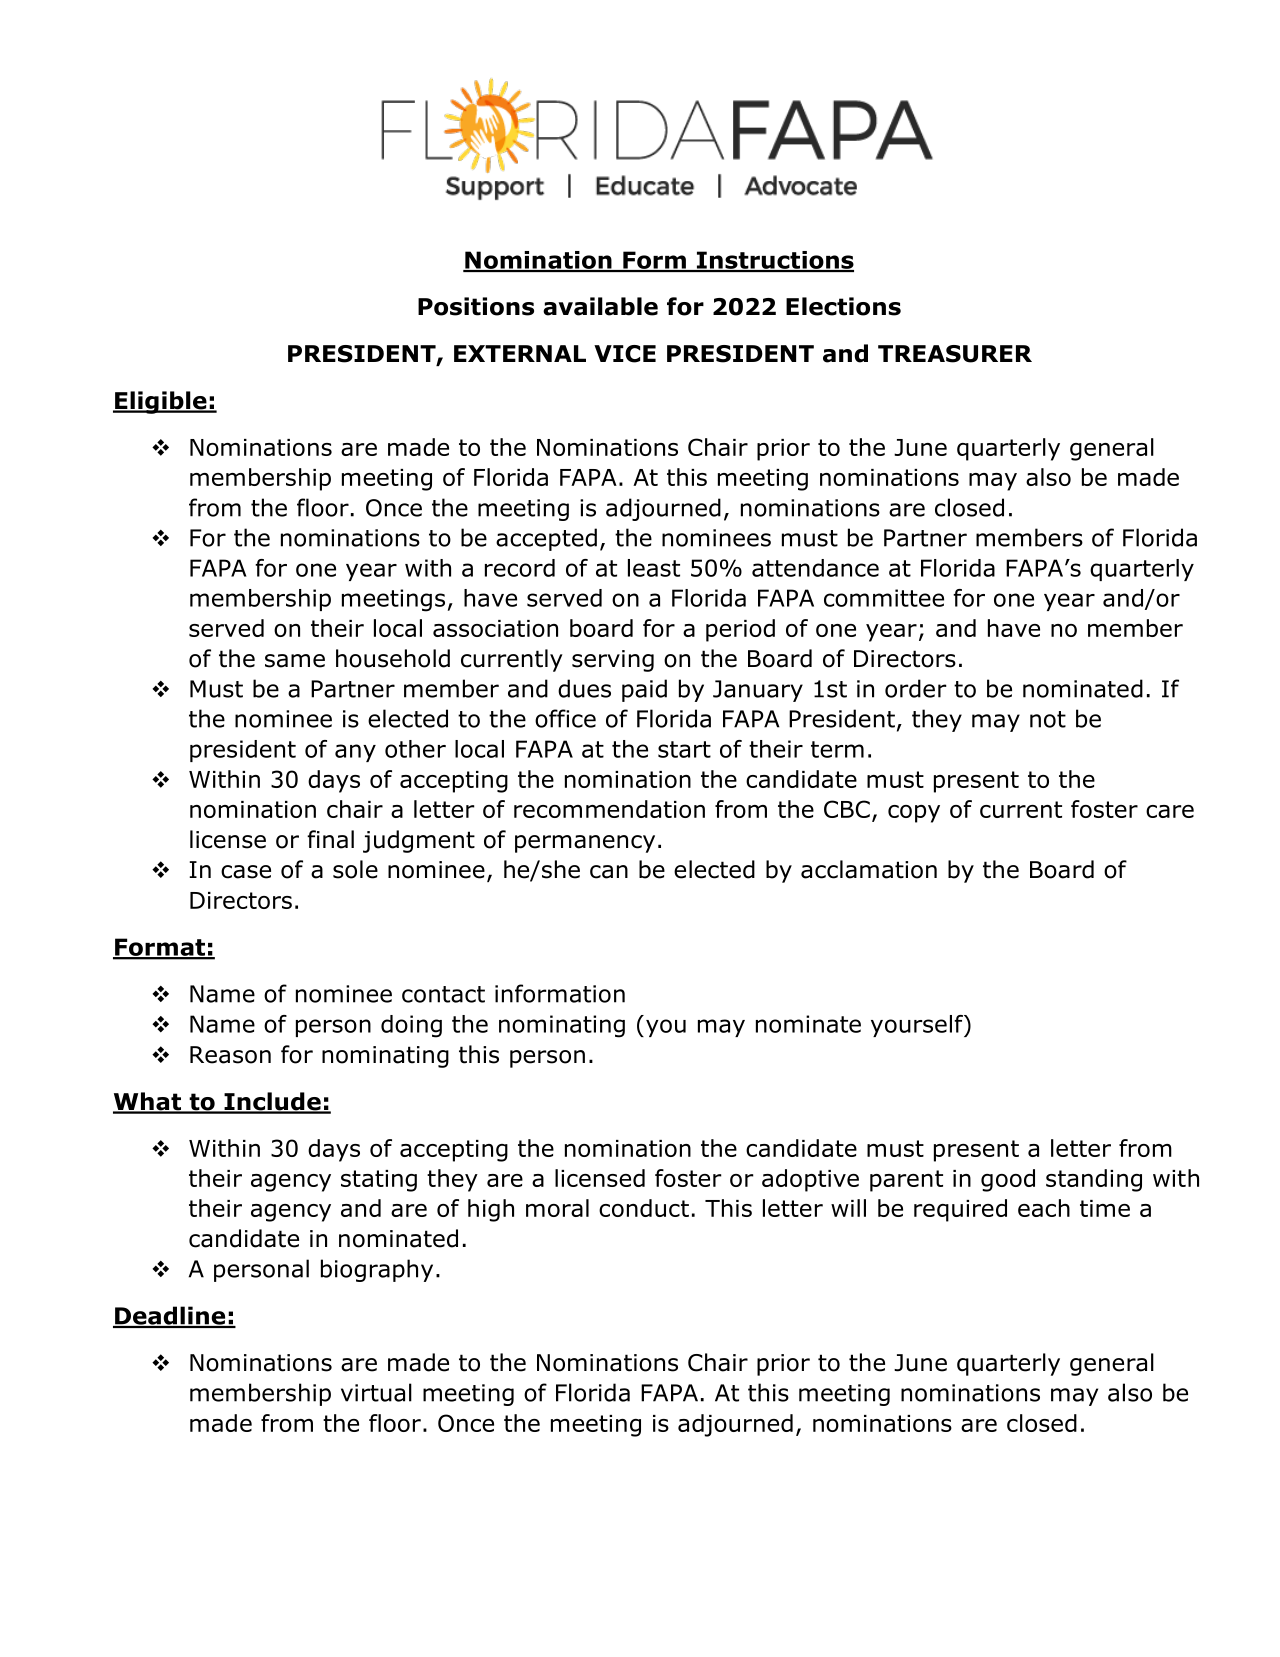  What do you see at coordinates (476, 306) in the screenshot?
I see `Positions` at bounding box center [476, 306].
